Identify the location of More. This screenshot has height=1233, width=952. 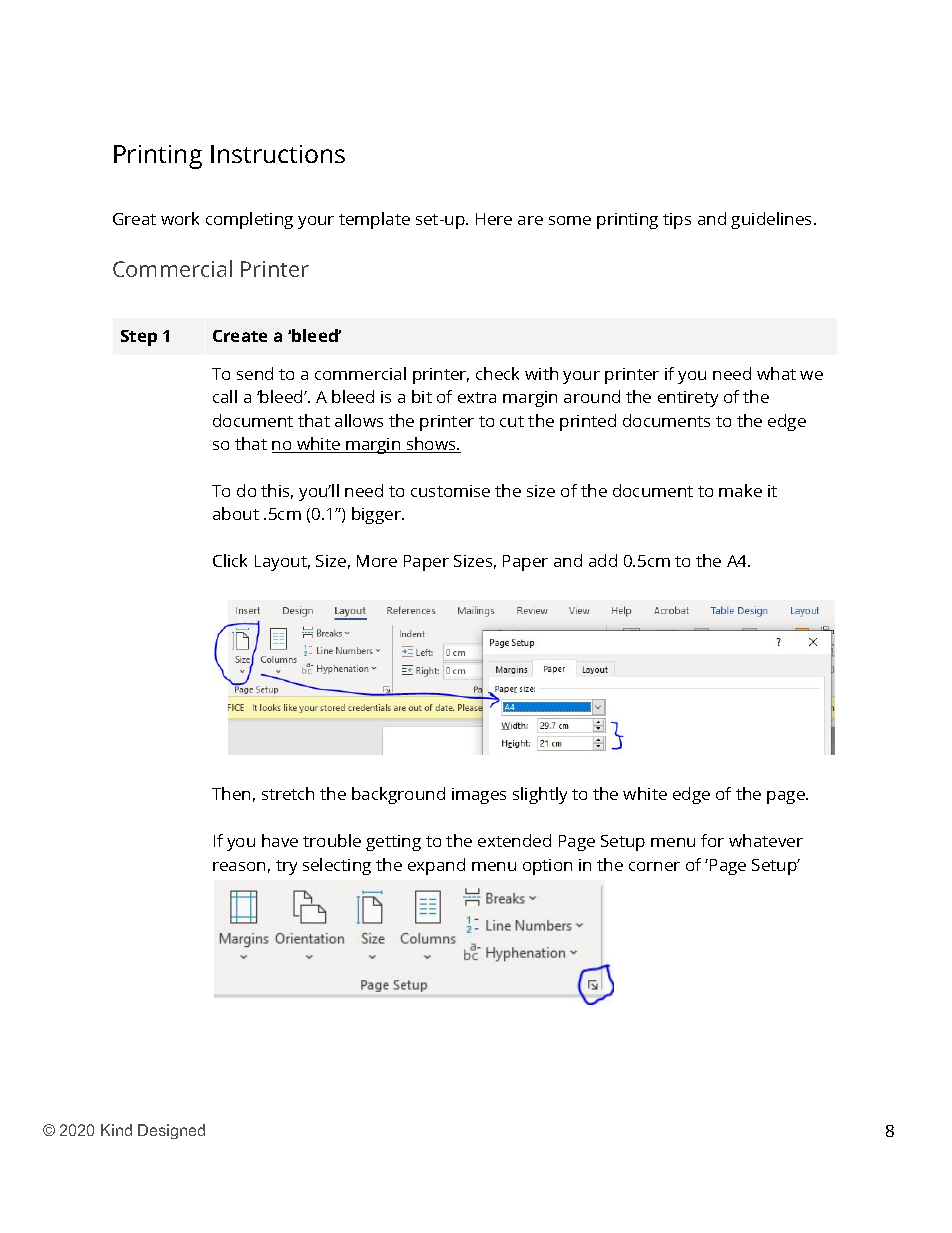
(377, 561).
